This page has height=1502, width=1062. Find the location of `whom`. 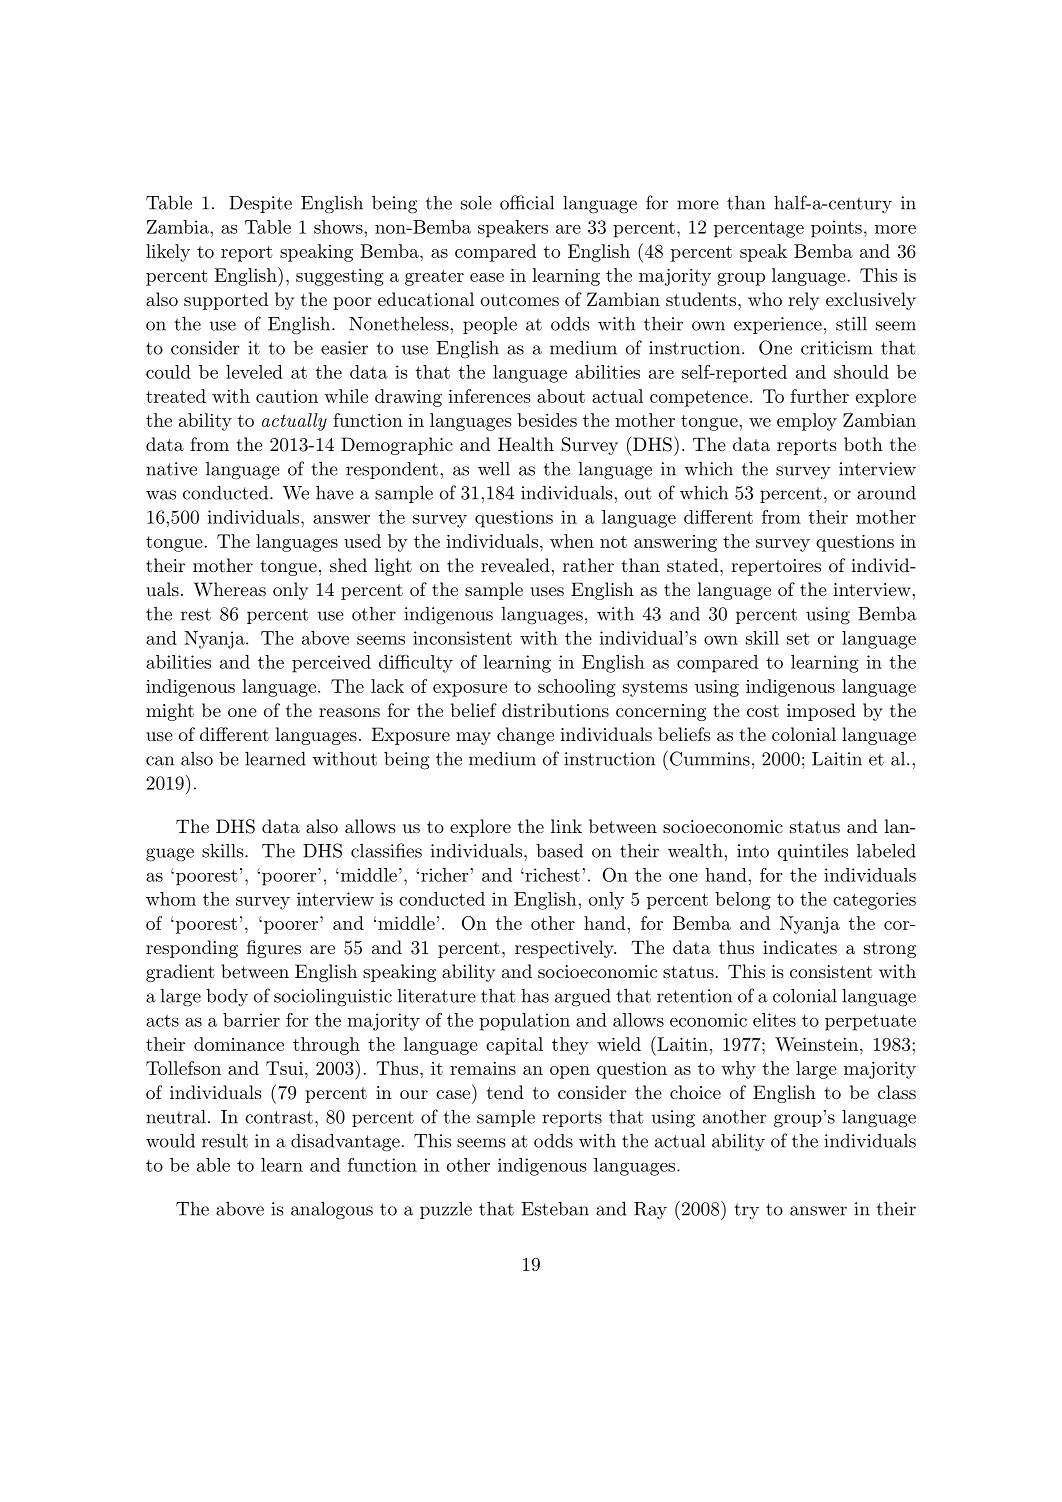

whom is located at coordinates (171, 899).
